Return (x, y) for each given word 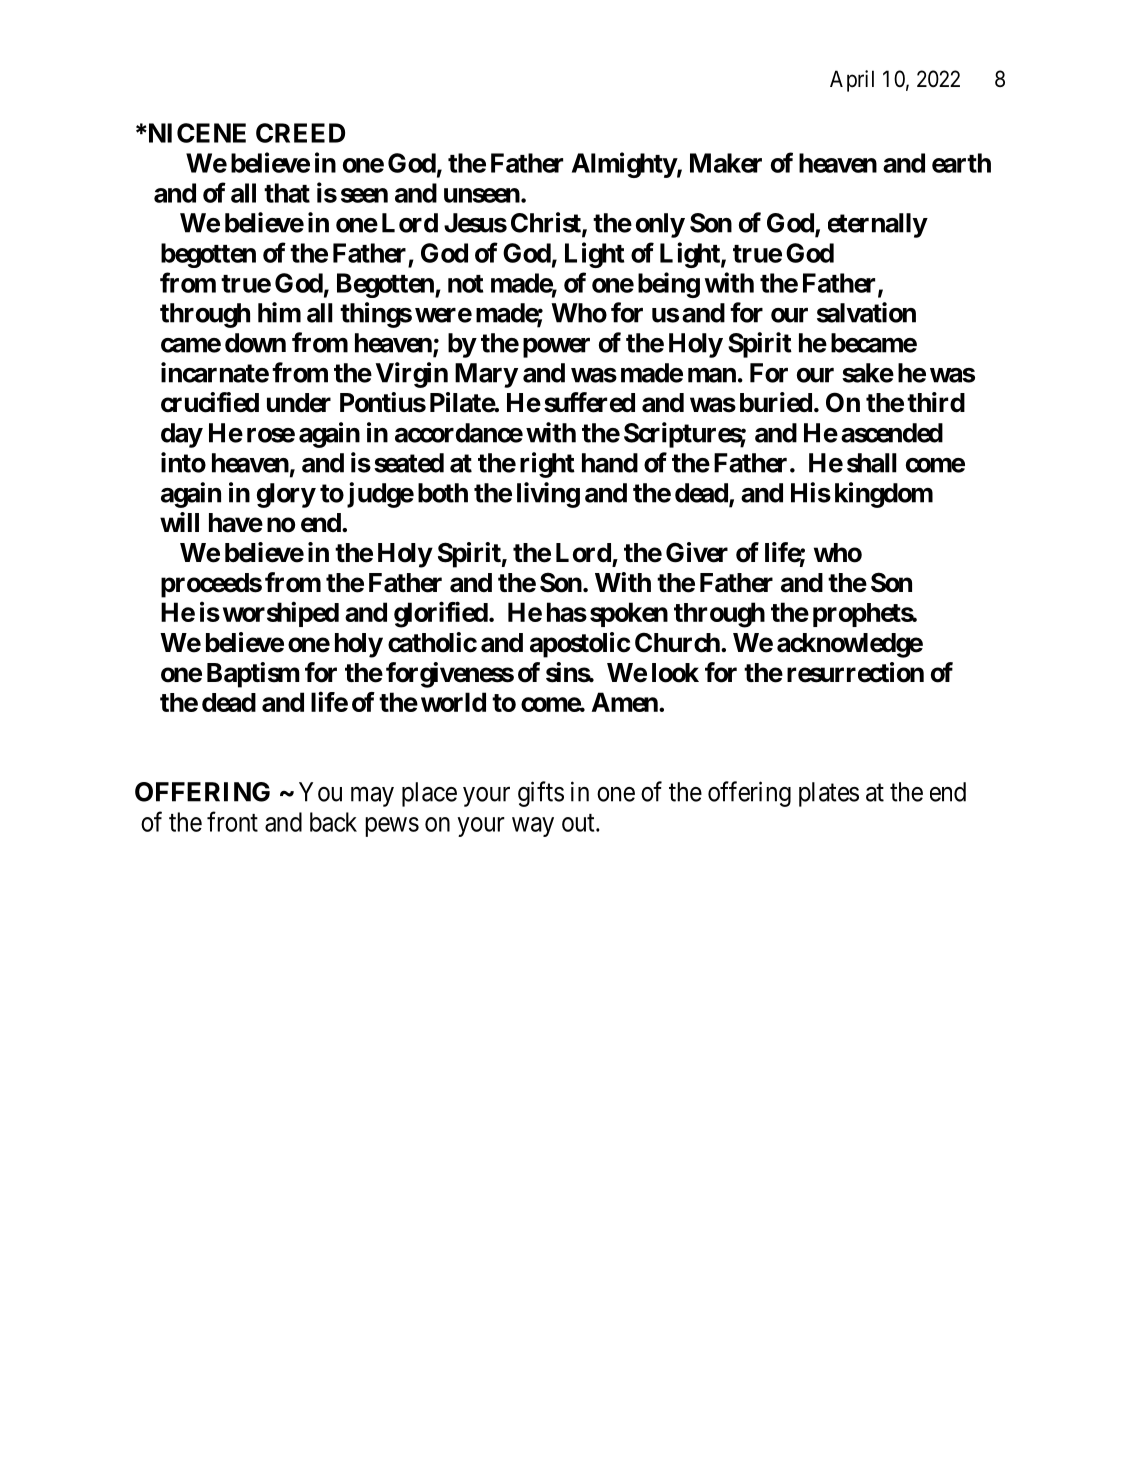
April (852, 81)
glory (286, 495)
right (547, 465)
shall (872, 463)
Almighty (624, 165)
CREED (300, 133)
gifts (541, 794)
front (232, 821)
